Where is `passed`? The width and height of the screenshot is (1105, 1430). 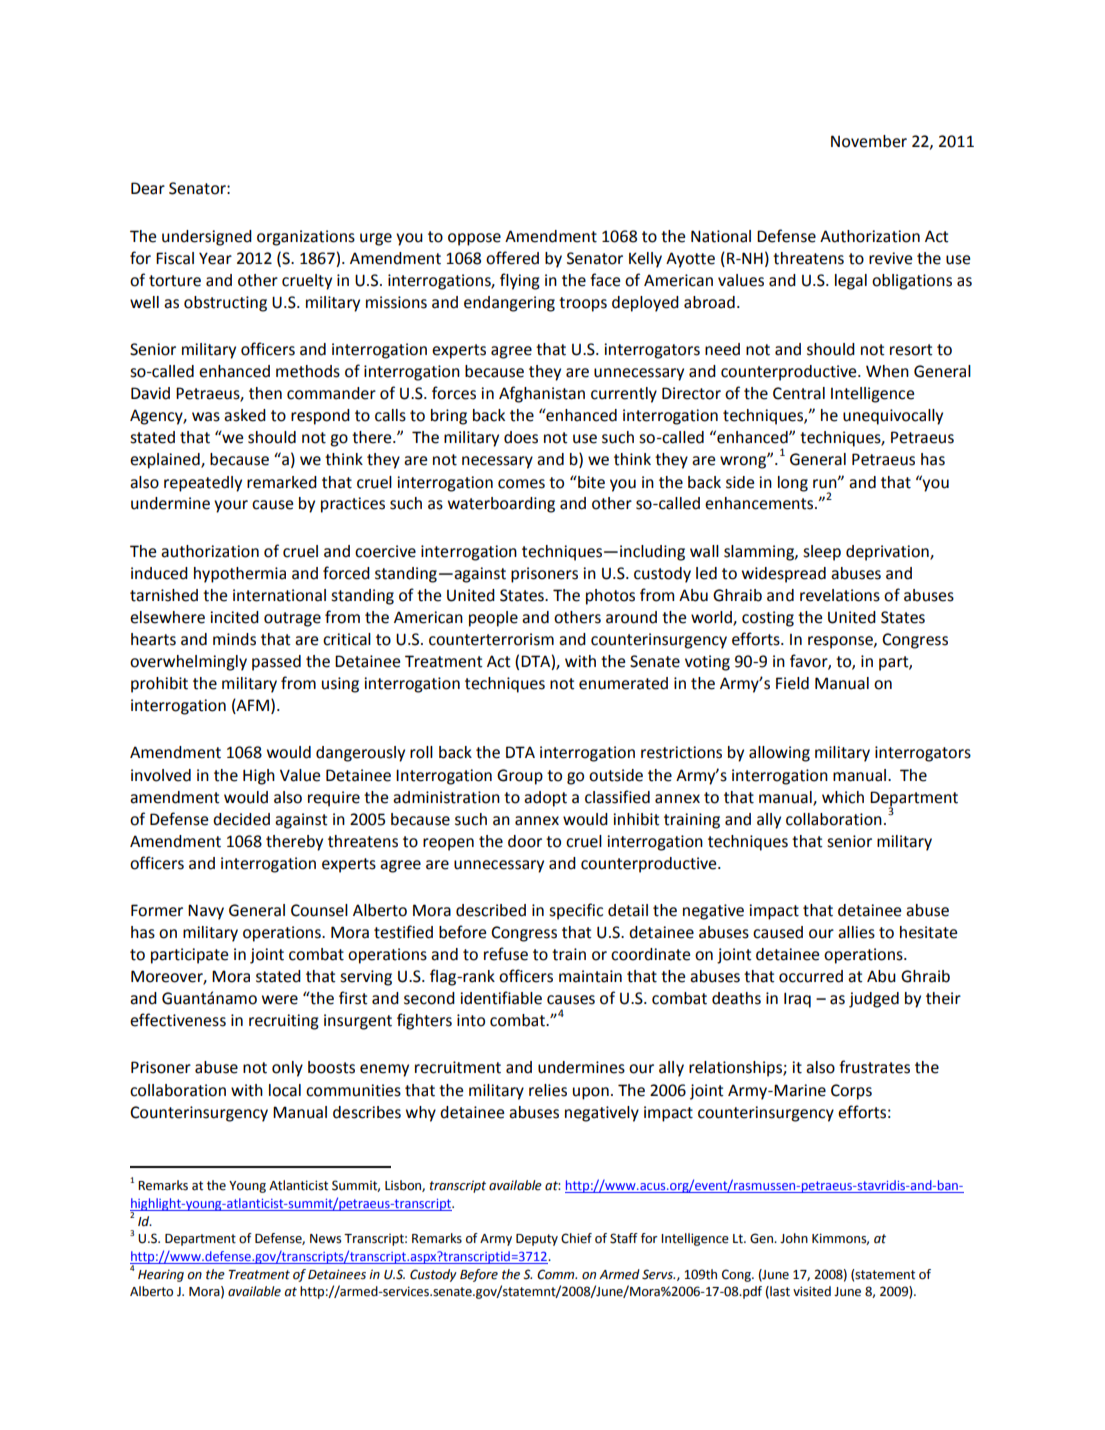 passed is located at coordinates (276, 663).
